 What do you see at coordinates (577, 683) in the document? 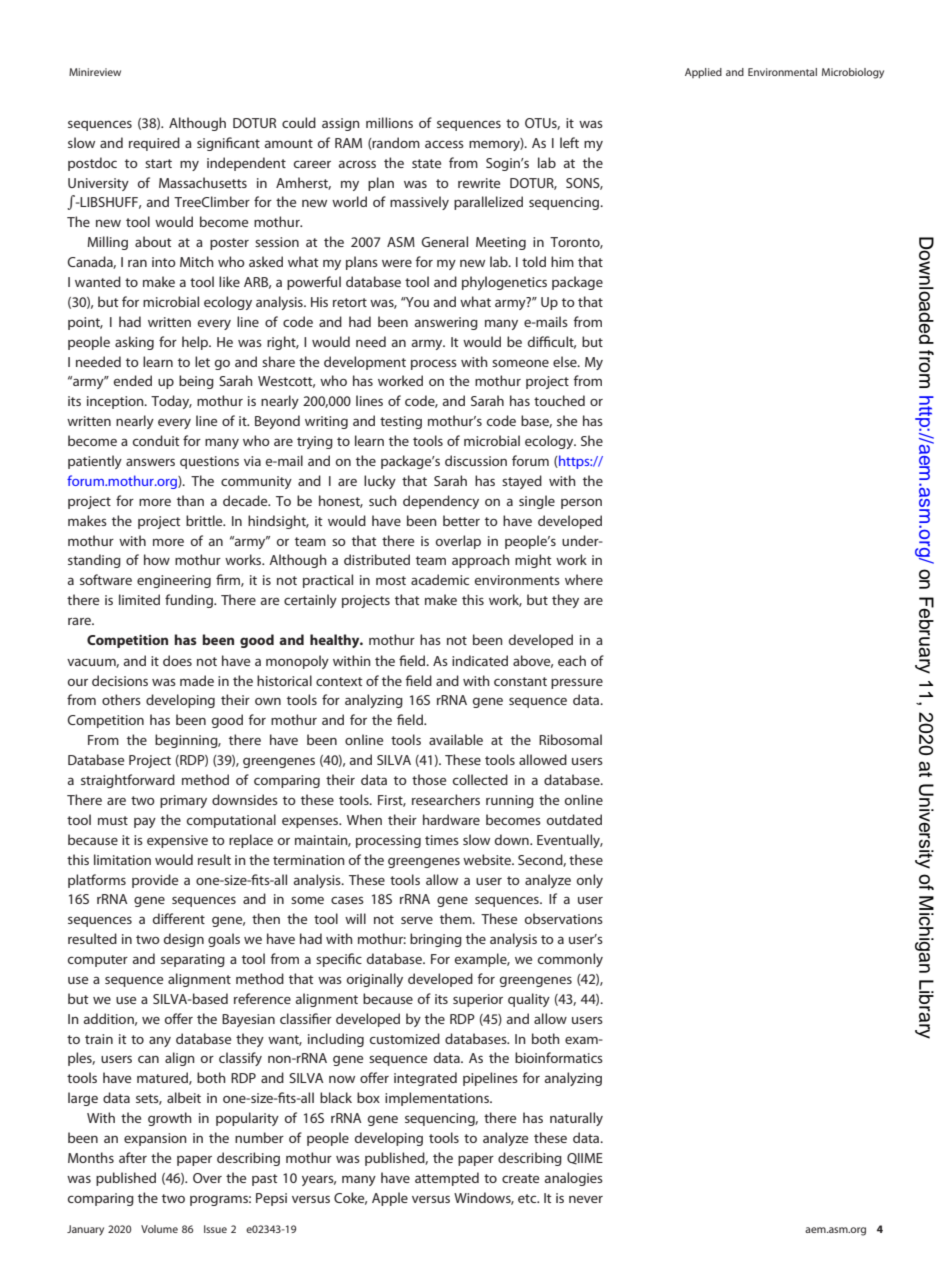
I see `pressure` at bounding box center [577, 683].
